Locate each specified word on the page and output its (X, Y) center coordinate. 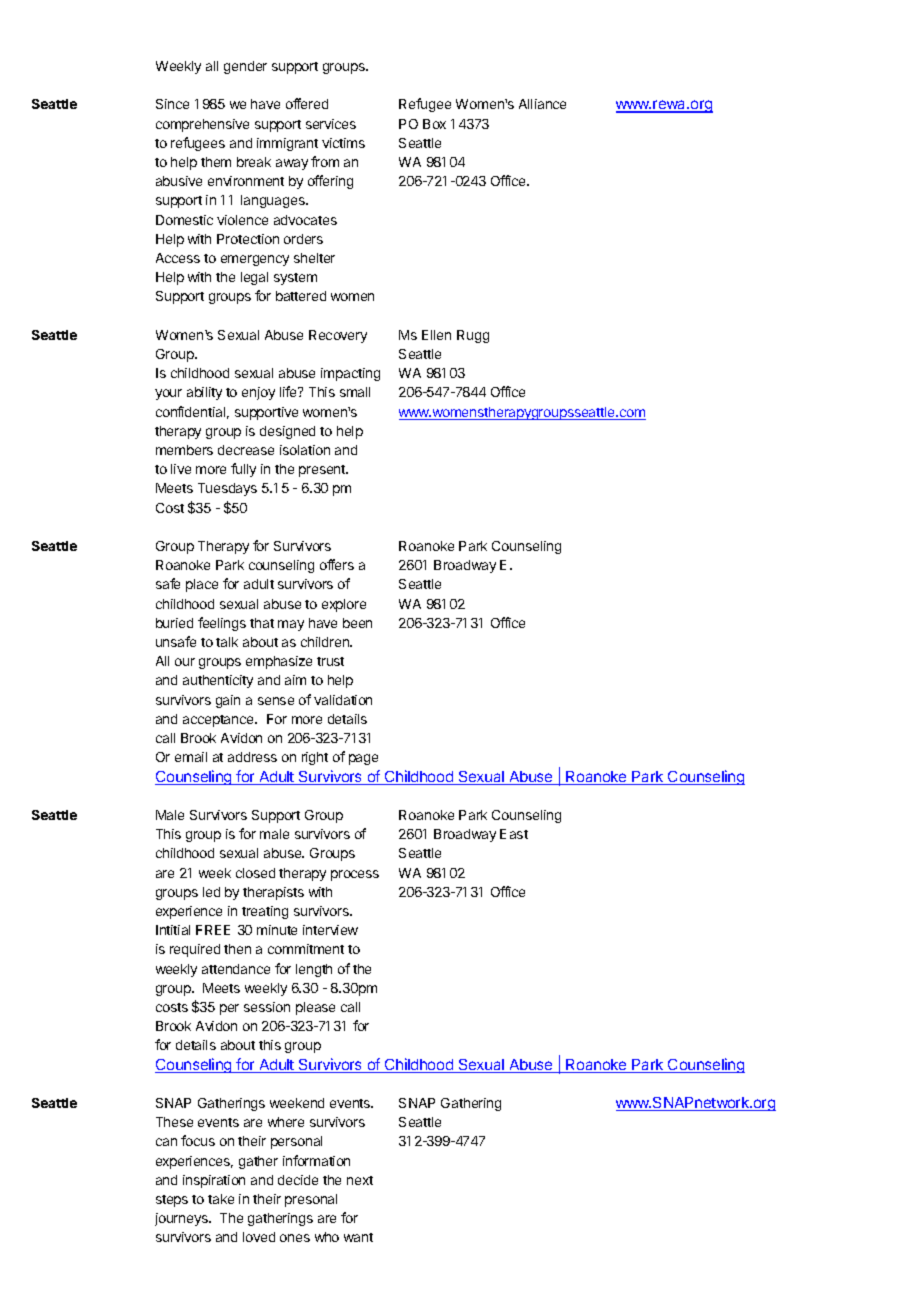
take (221, 1199)
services (331, 124)
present (323, 471)
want (358, 1237)
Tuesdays (227, 489)
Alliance (542, 104)
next (360, 1180)
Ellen (436, 335)
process (355, 875)
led (211, 892)
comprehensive (202, 125)
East (514, 834)
